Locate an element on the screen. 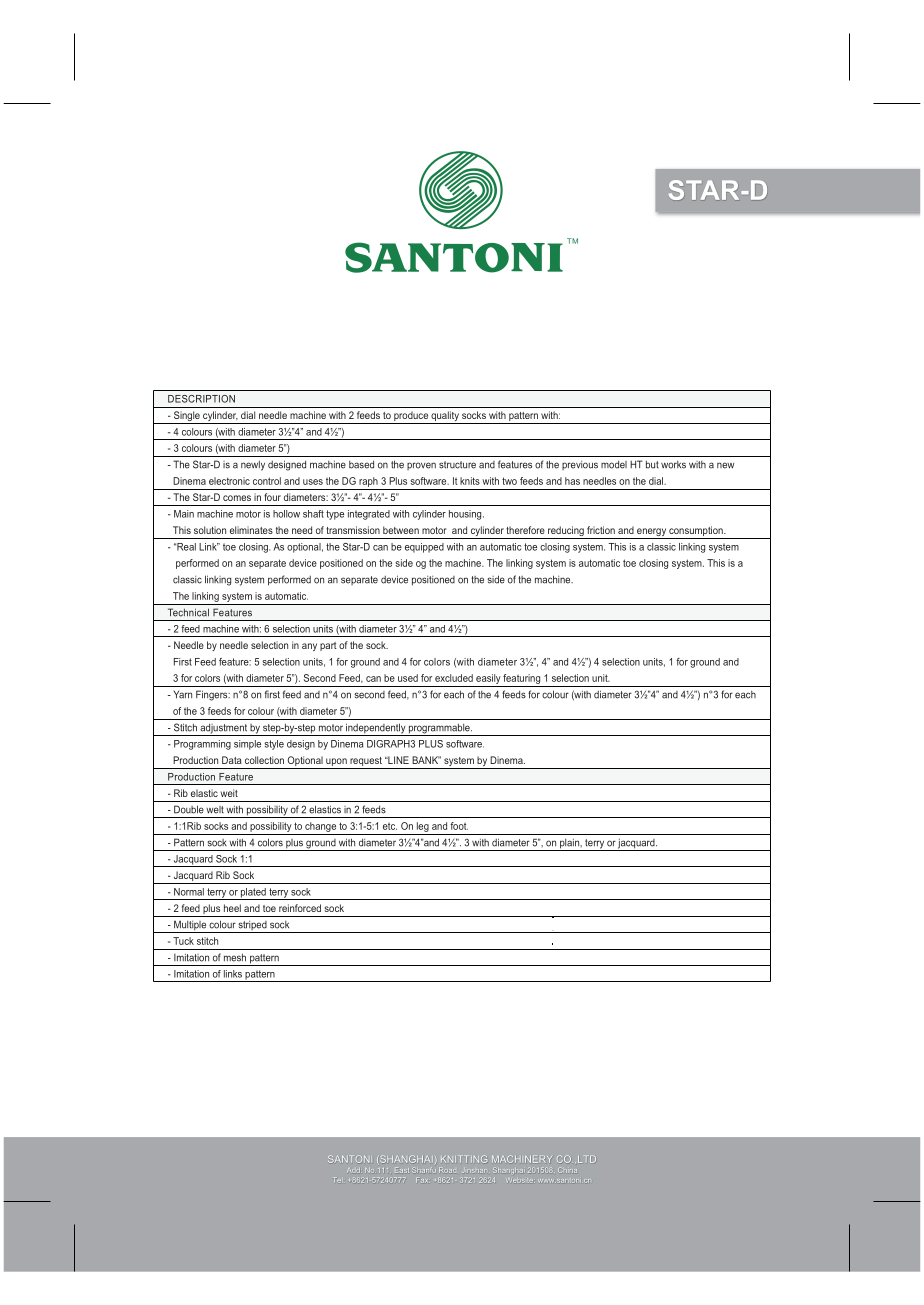 Image resolution: width=924 pixels, height=1305 pixels. reinforced is located at coordinates (300, 908).
